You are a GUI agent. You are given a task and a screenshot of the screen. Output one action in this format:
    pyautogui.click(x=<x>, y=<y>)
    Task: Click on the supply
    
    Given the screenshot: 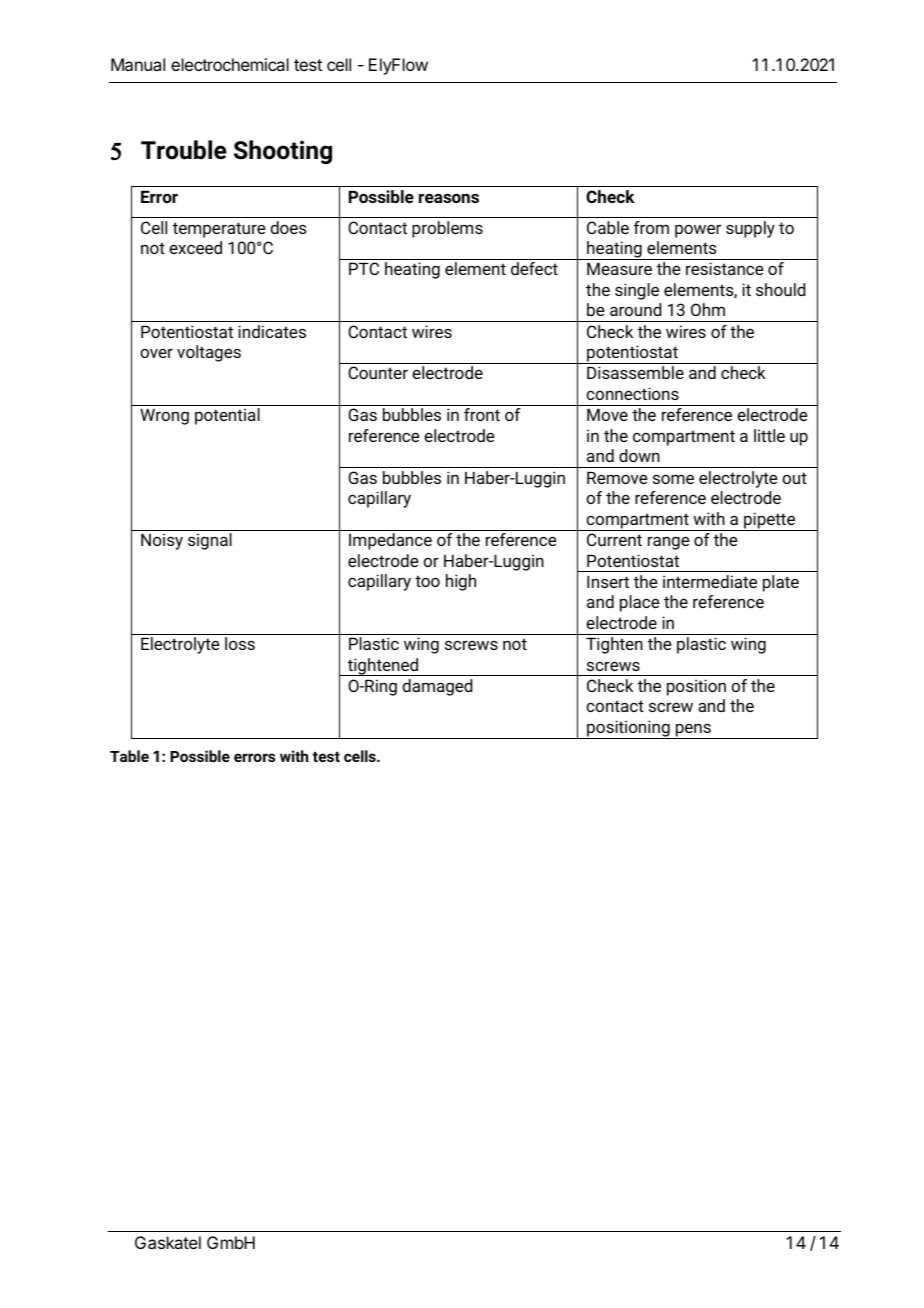 What is the action you would take?
    pyautogui.click(x=750, y=229)
